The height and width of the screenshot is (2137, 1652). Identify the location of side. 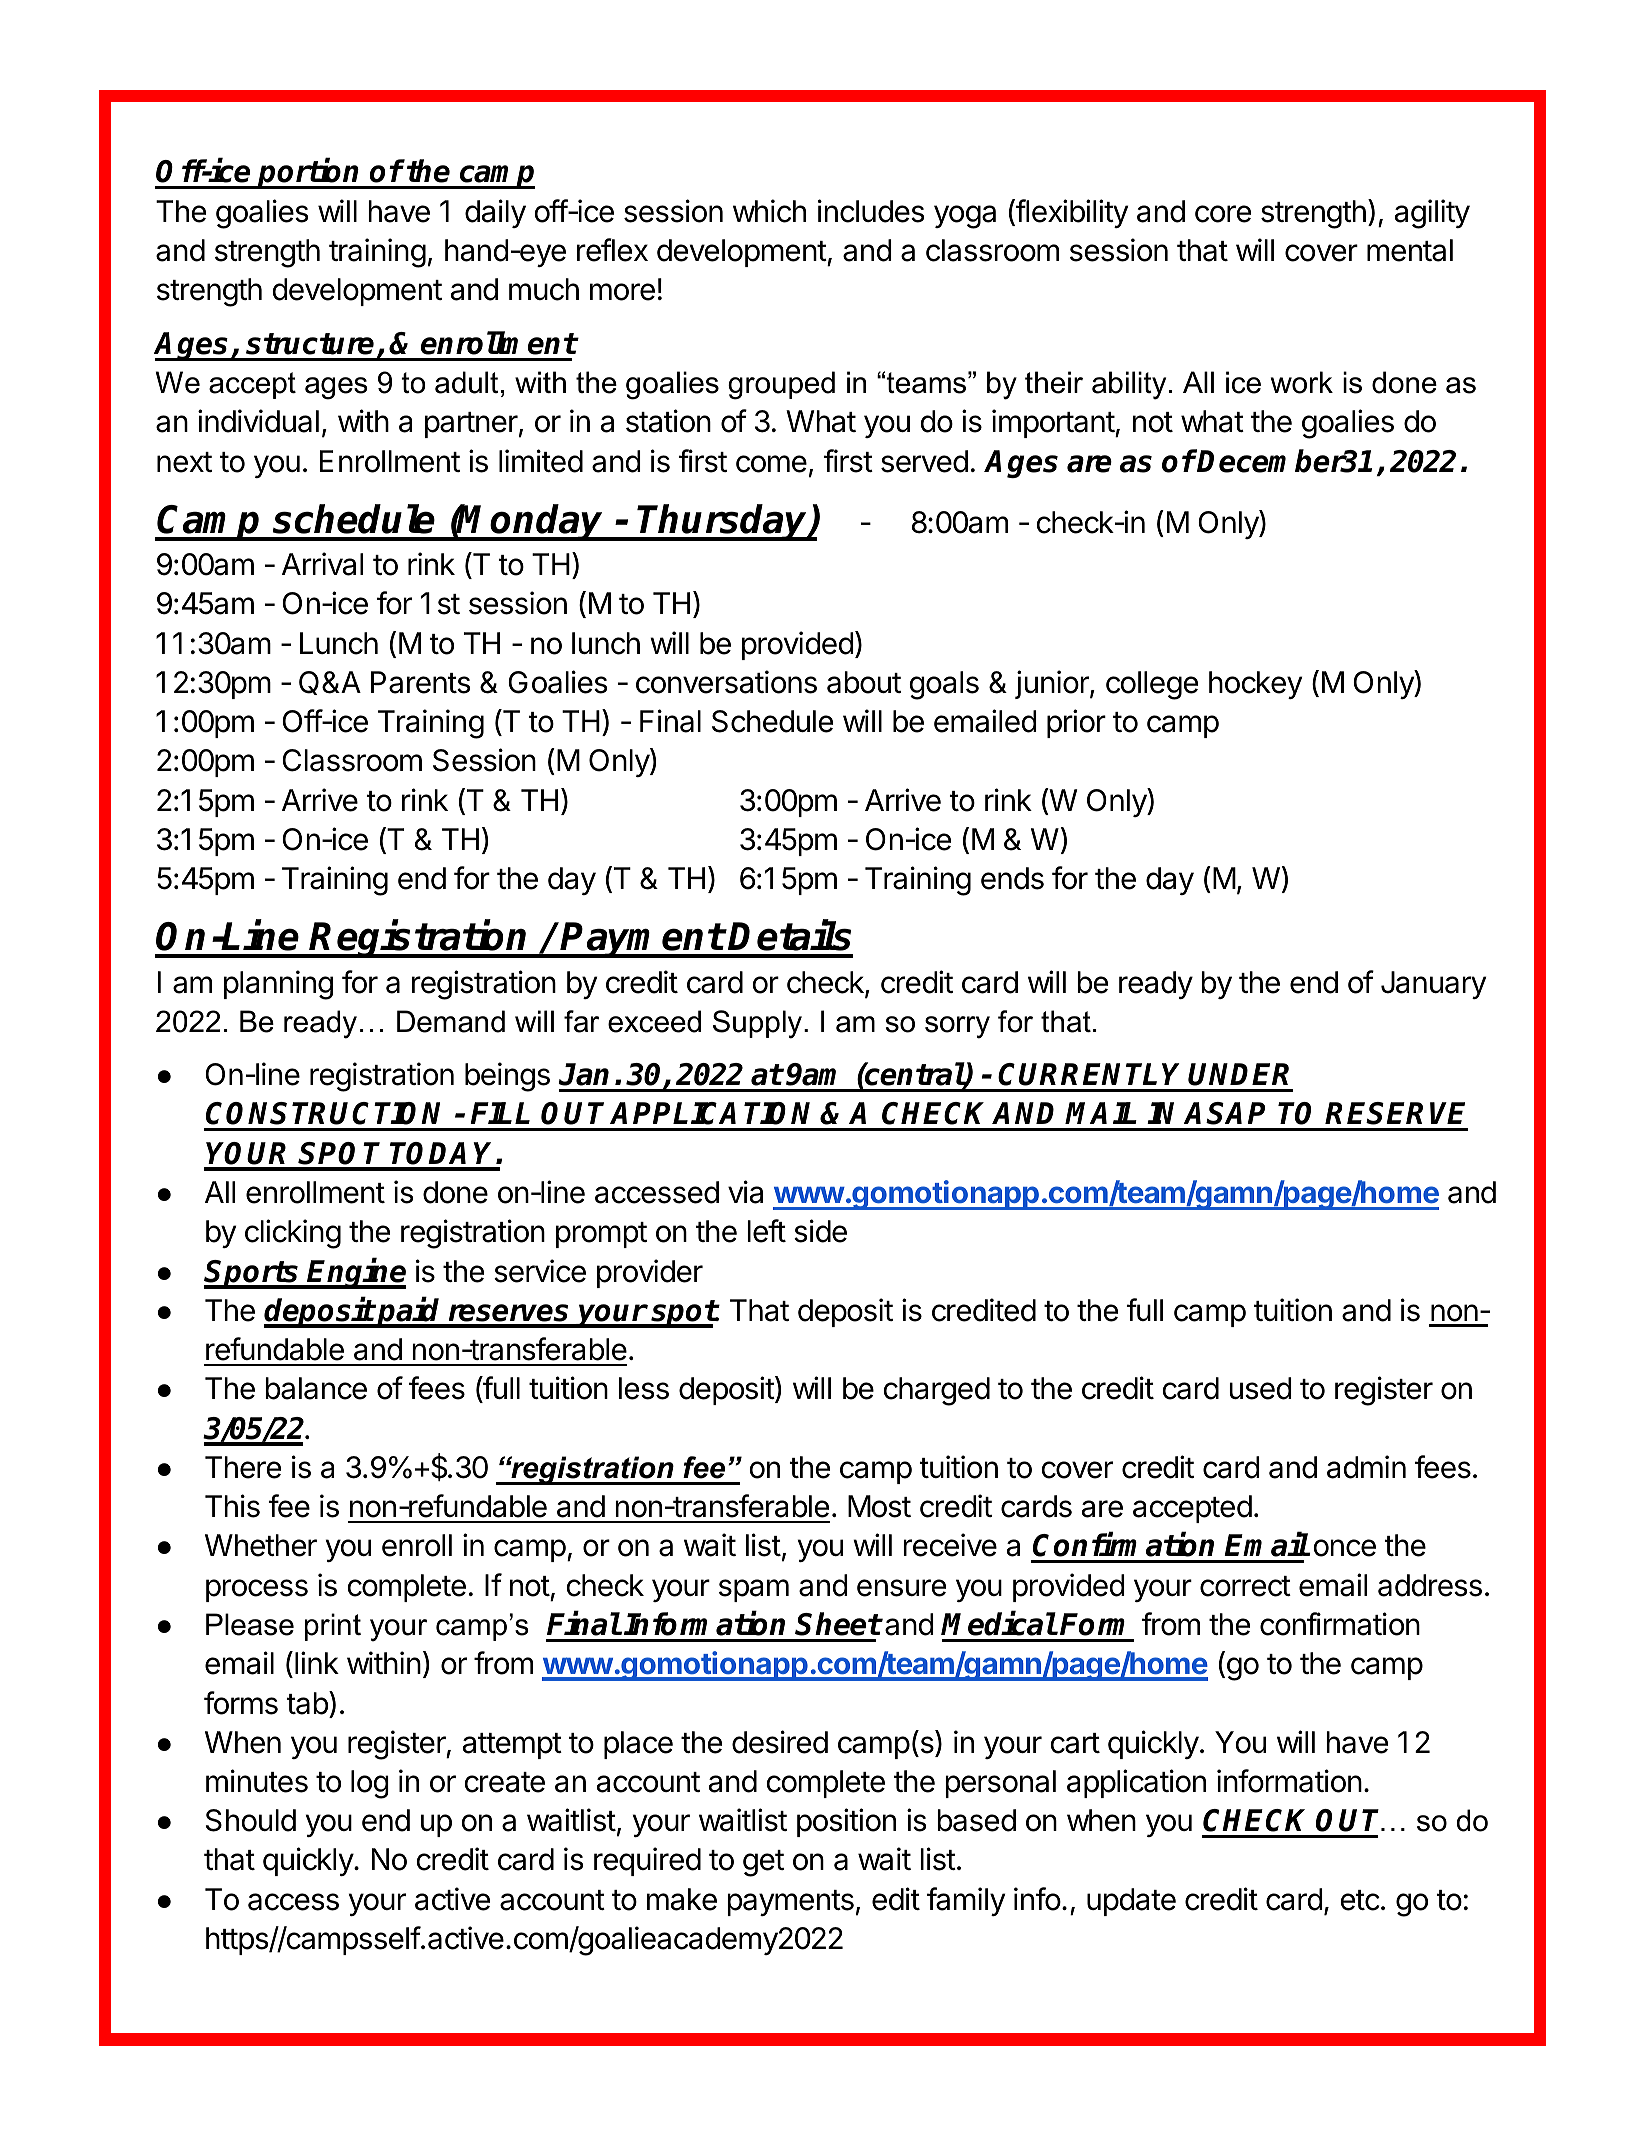
(820, 1231).
